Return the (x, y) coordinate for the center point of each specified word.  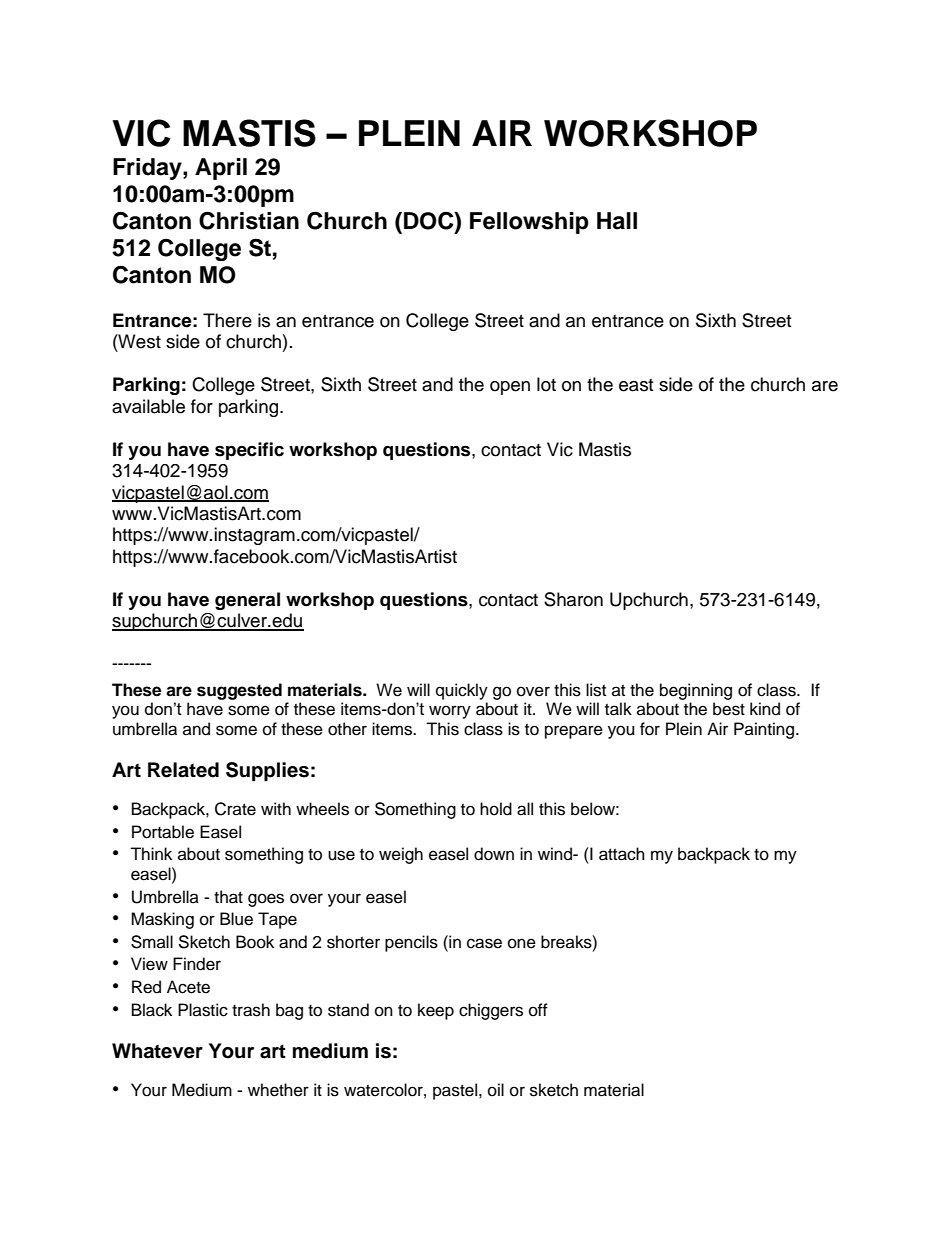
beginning (696, 691)
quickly (462, 691)
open (510, 388)
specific (249, 451)
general (247, 601)
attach (622, 854)
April (221, 169)
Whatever (157, 1051)
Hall (617, 221)
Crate (235, 809)
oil (496, 1090)
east (636, 385)
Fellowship (529, 223)
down (494, 854)
